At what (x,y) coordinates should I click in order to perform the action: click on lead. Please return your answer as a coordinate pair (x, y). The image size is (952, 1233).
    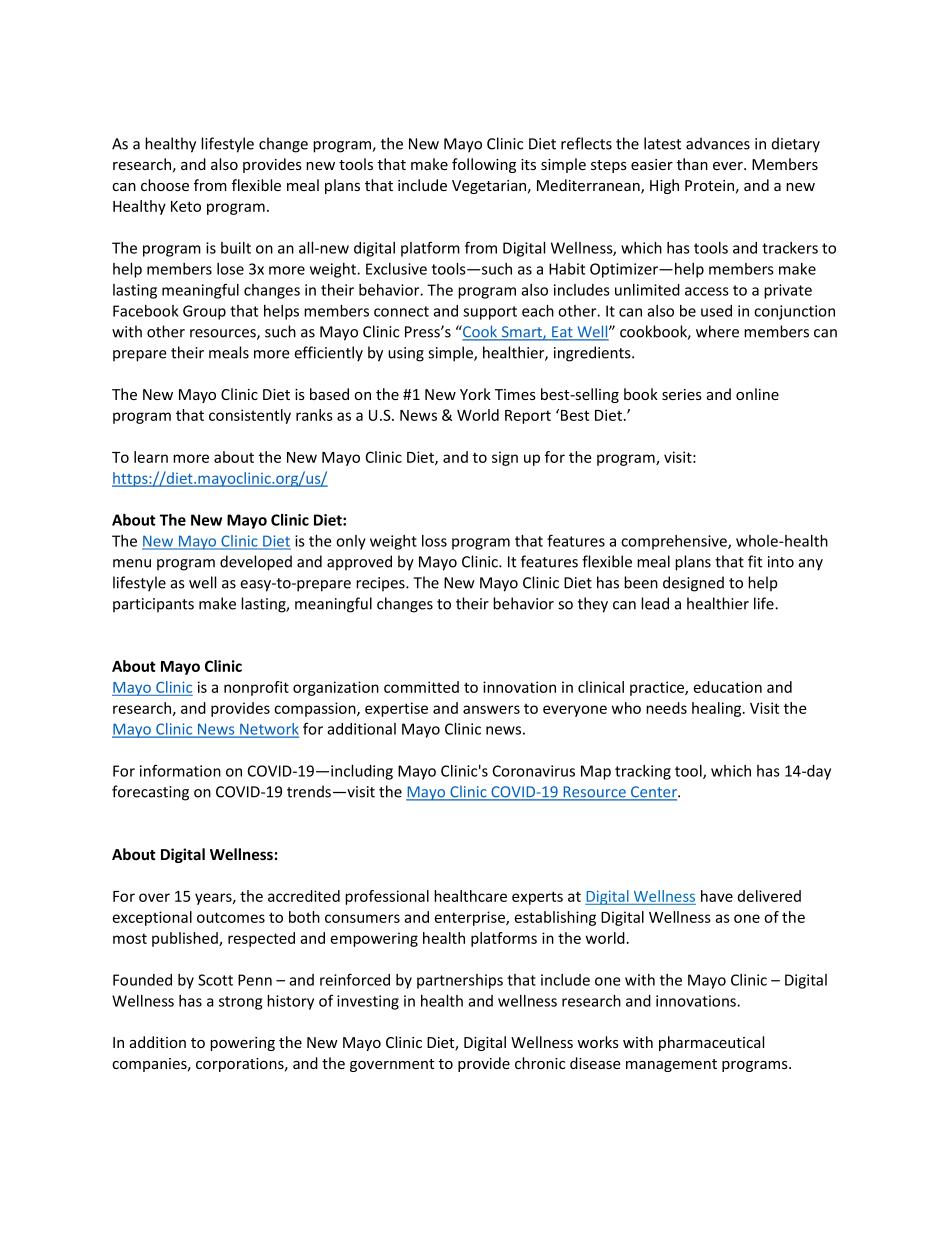
    Looking at the image, I should click on (655, 603).
